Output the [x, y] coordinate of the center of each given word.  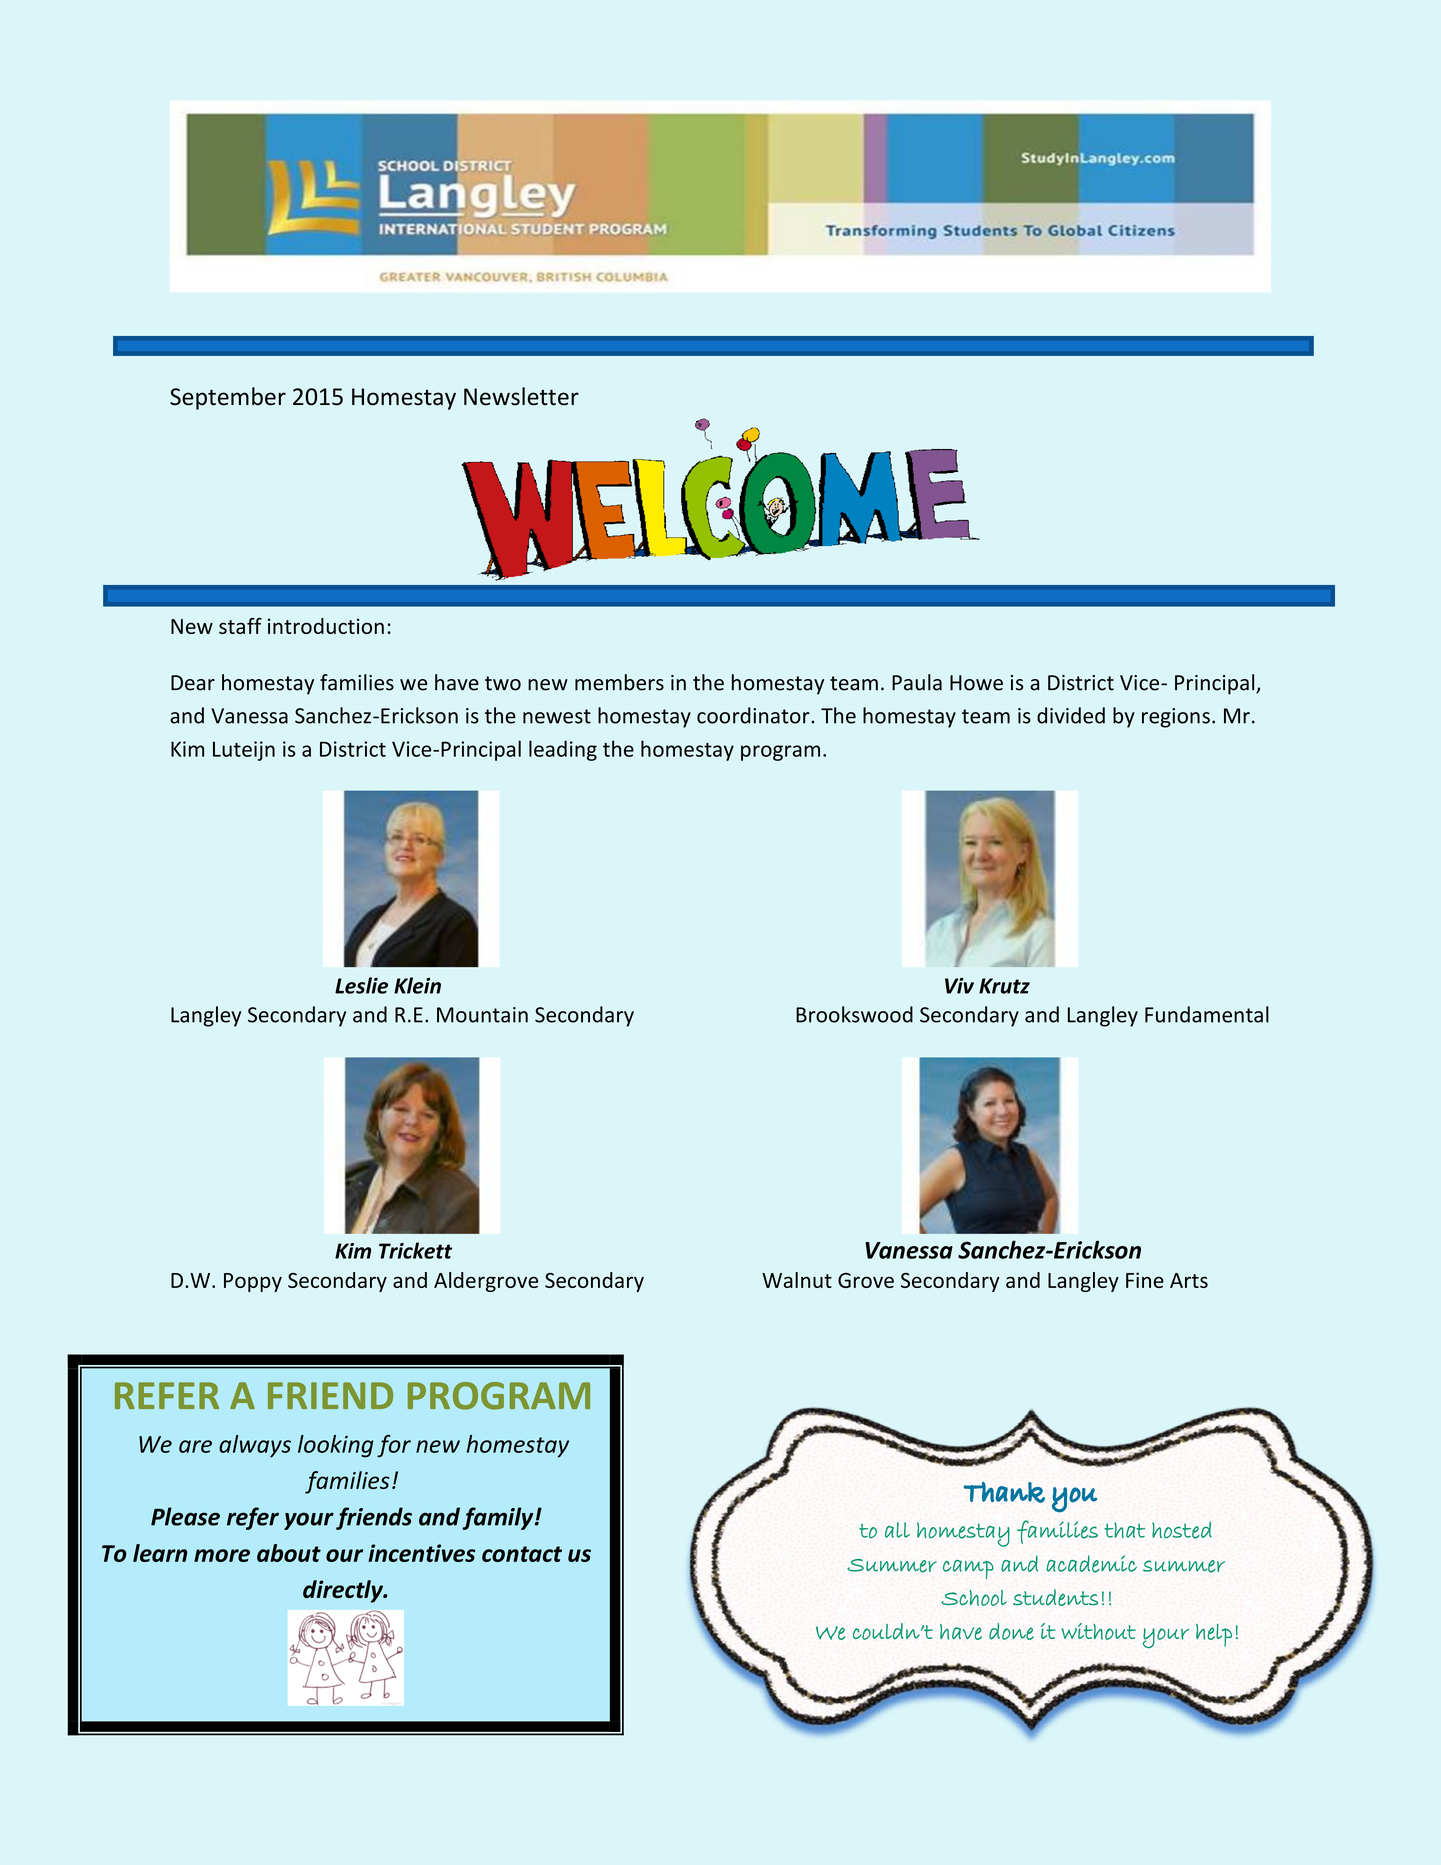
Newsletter [521, 396]
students [1055, 1597]
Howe [976, 683]
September [228, 398]
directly [344, 1591]
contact [522, 1554]
